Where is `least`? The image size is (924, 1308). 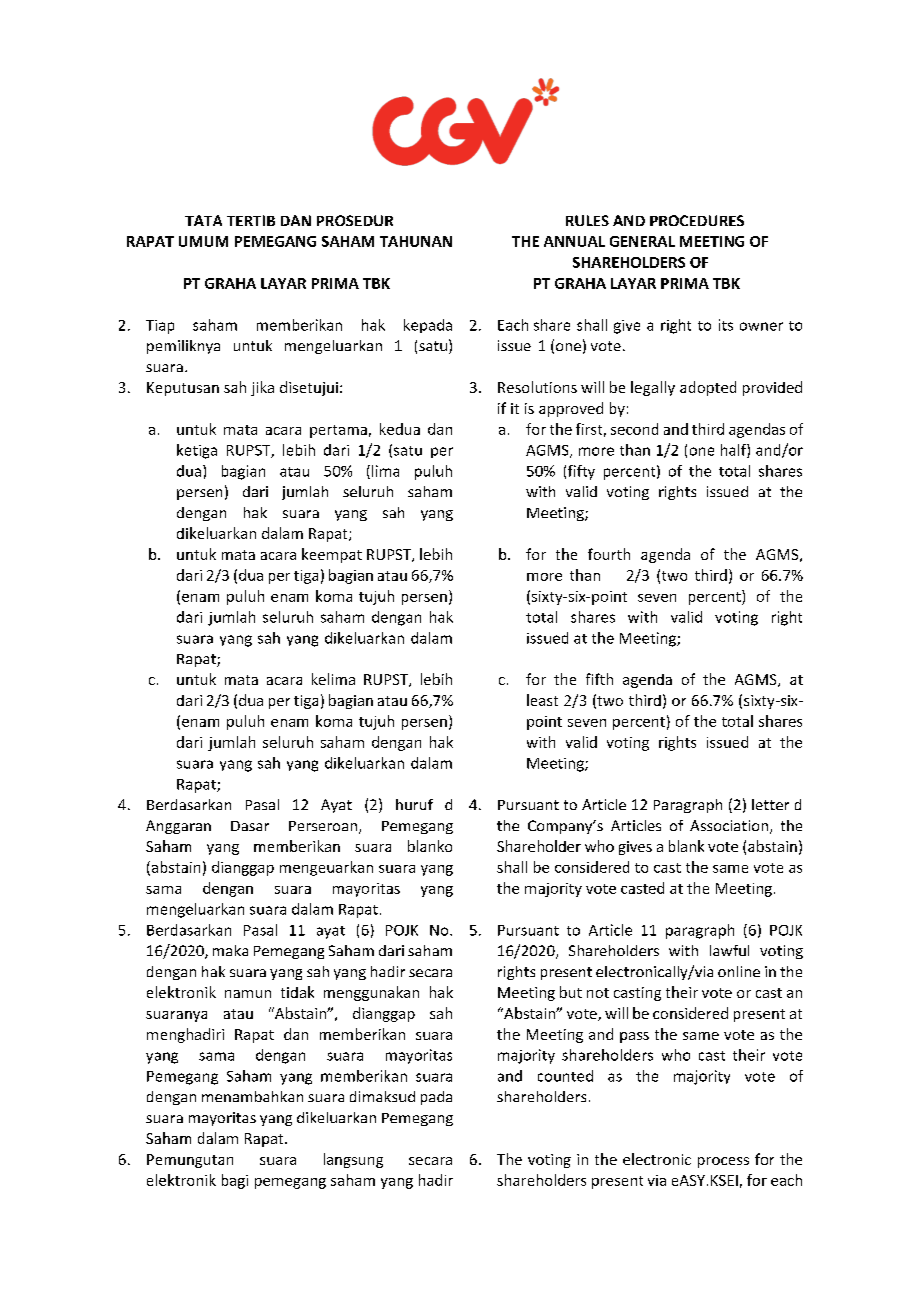
least is located at coordinates (542, 700).
